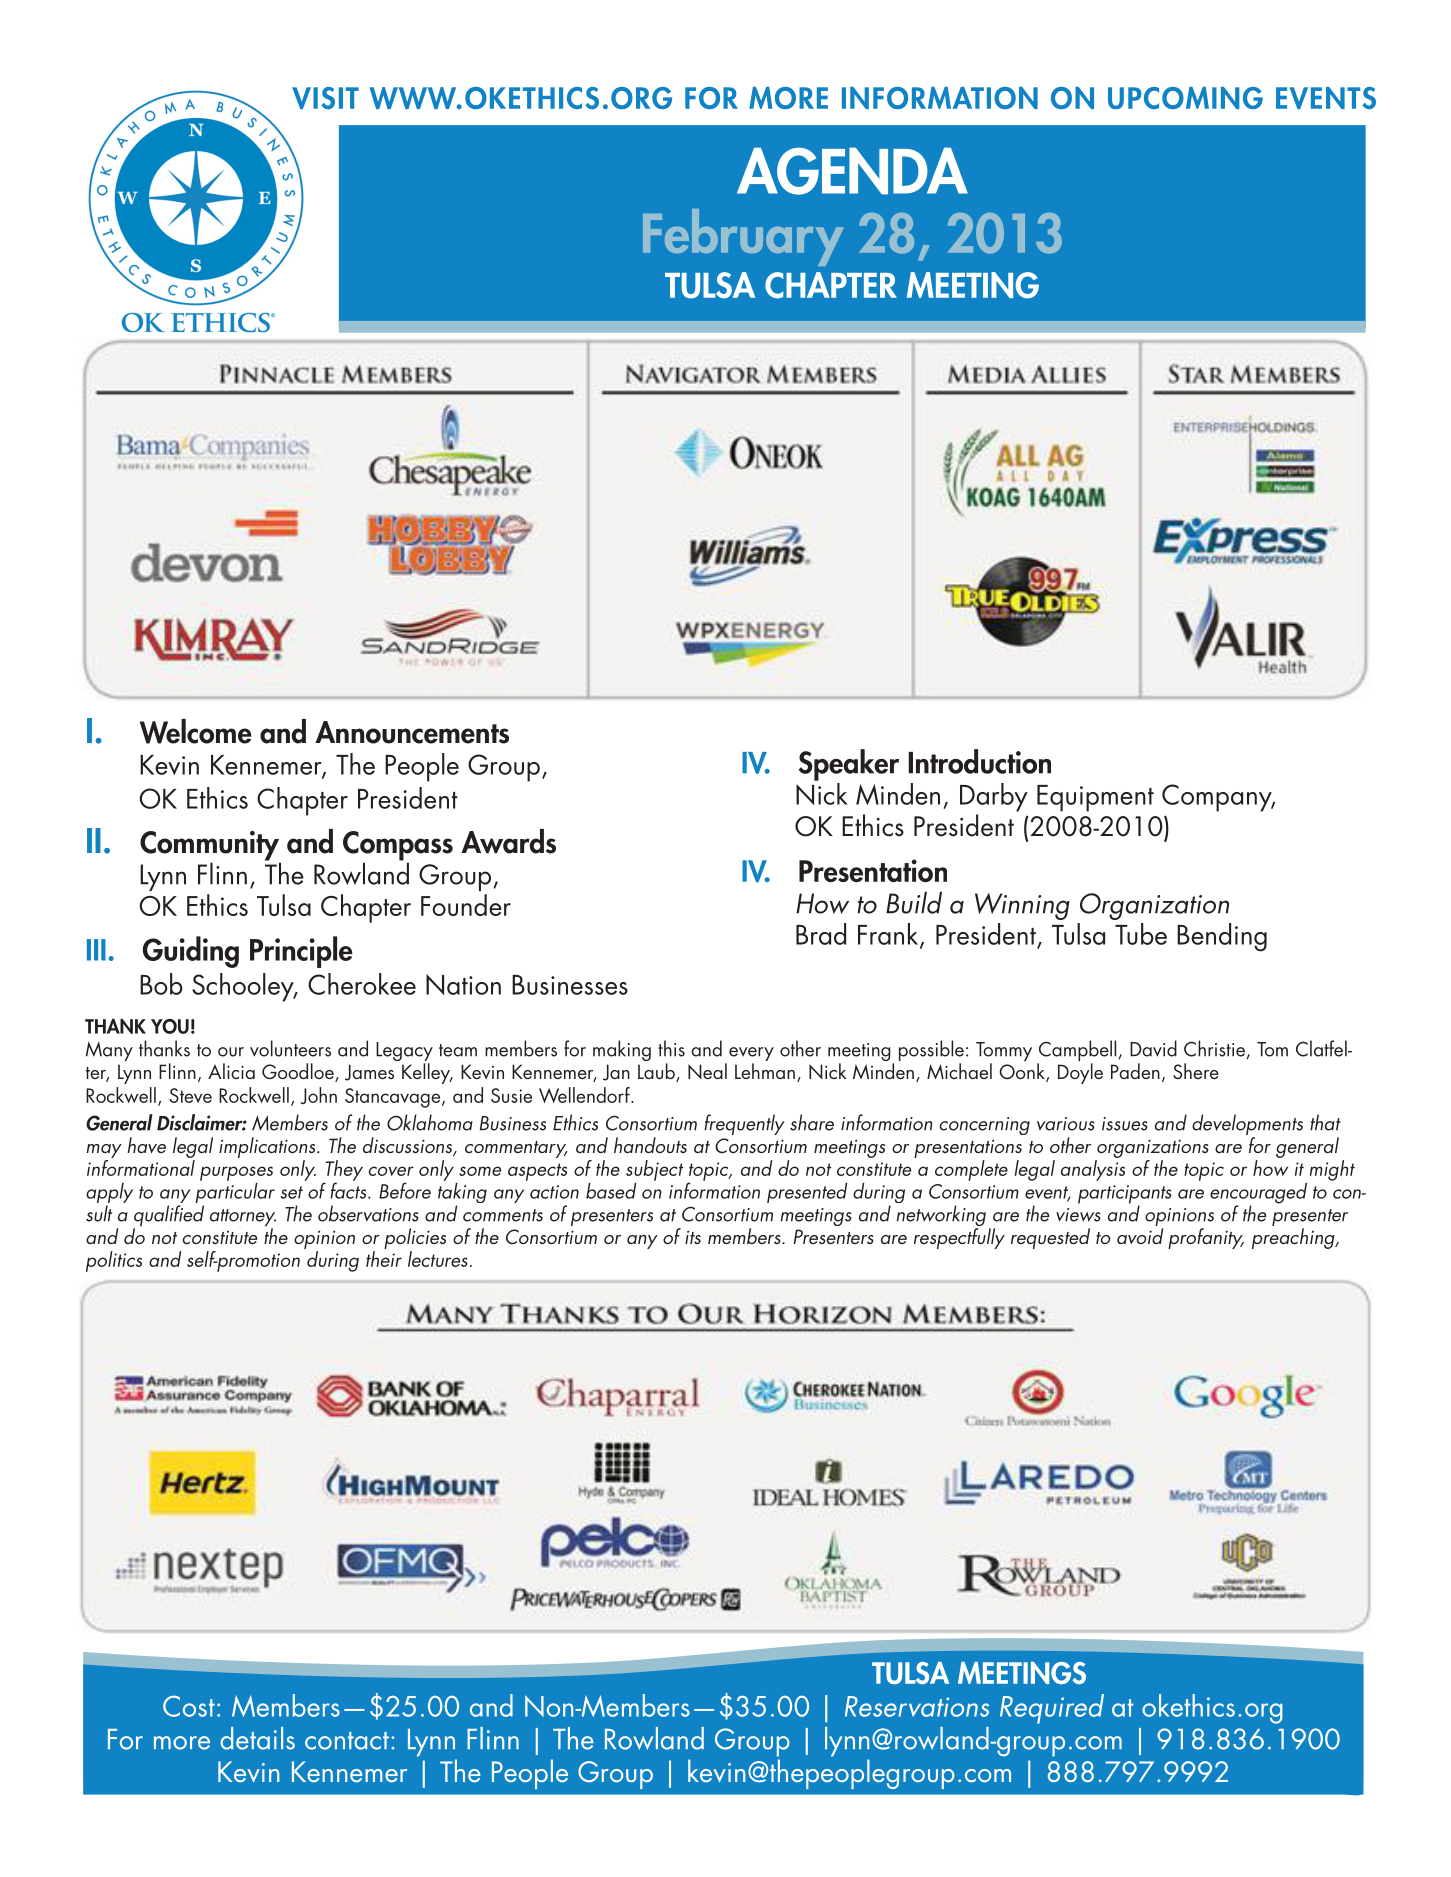 This page has width=1451, height=1877. What do you see at coordinates (1185, 98) in the page?
I see `UPCOMING` at bounding box center [1185, 98].
